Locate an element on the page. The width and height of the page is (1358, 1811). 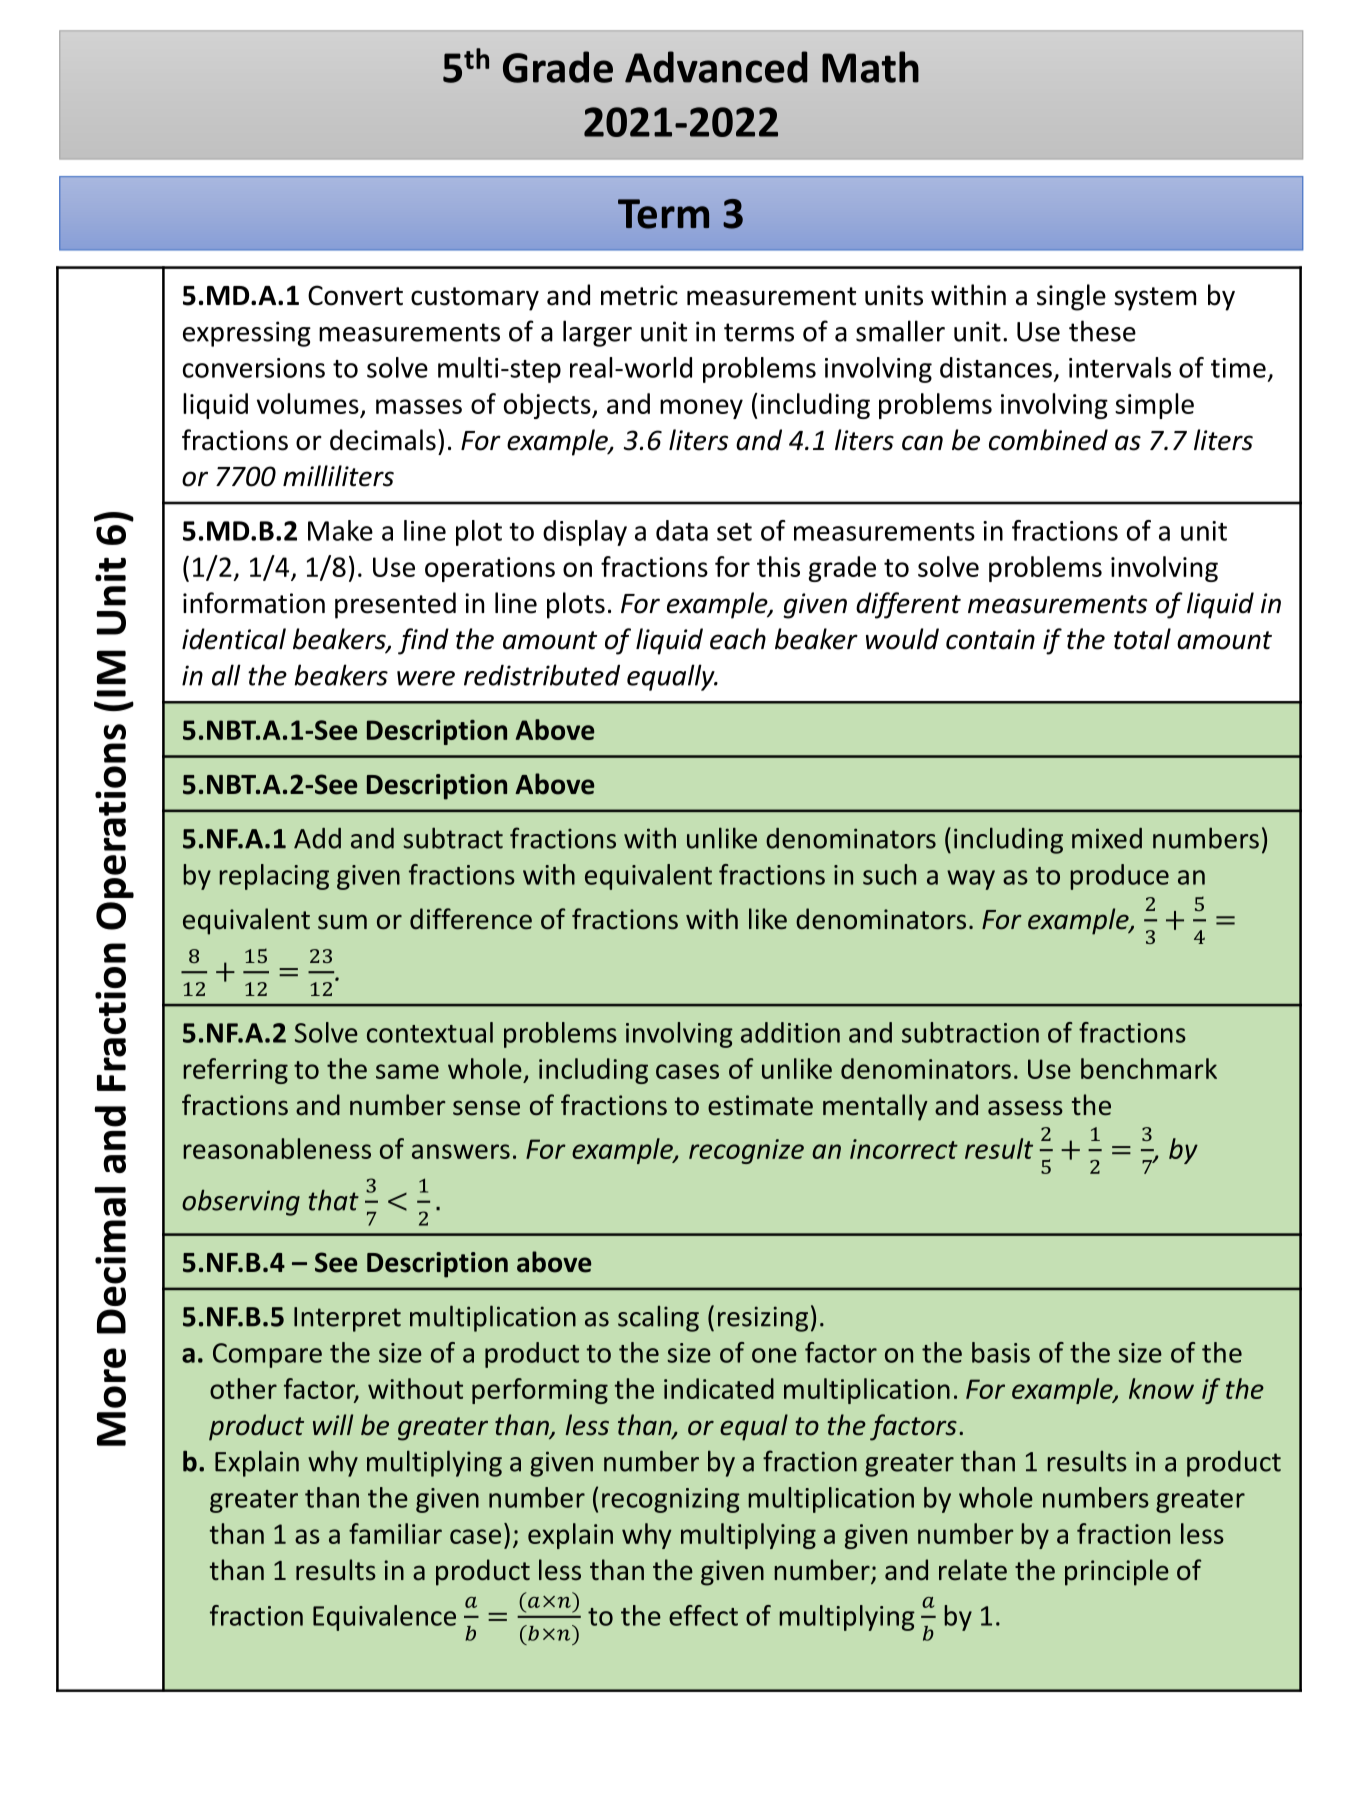
effect is located at coordinates (703, 1615).
